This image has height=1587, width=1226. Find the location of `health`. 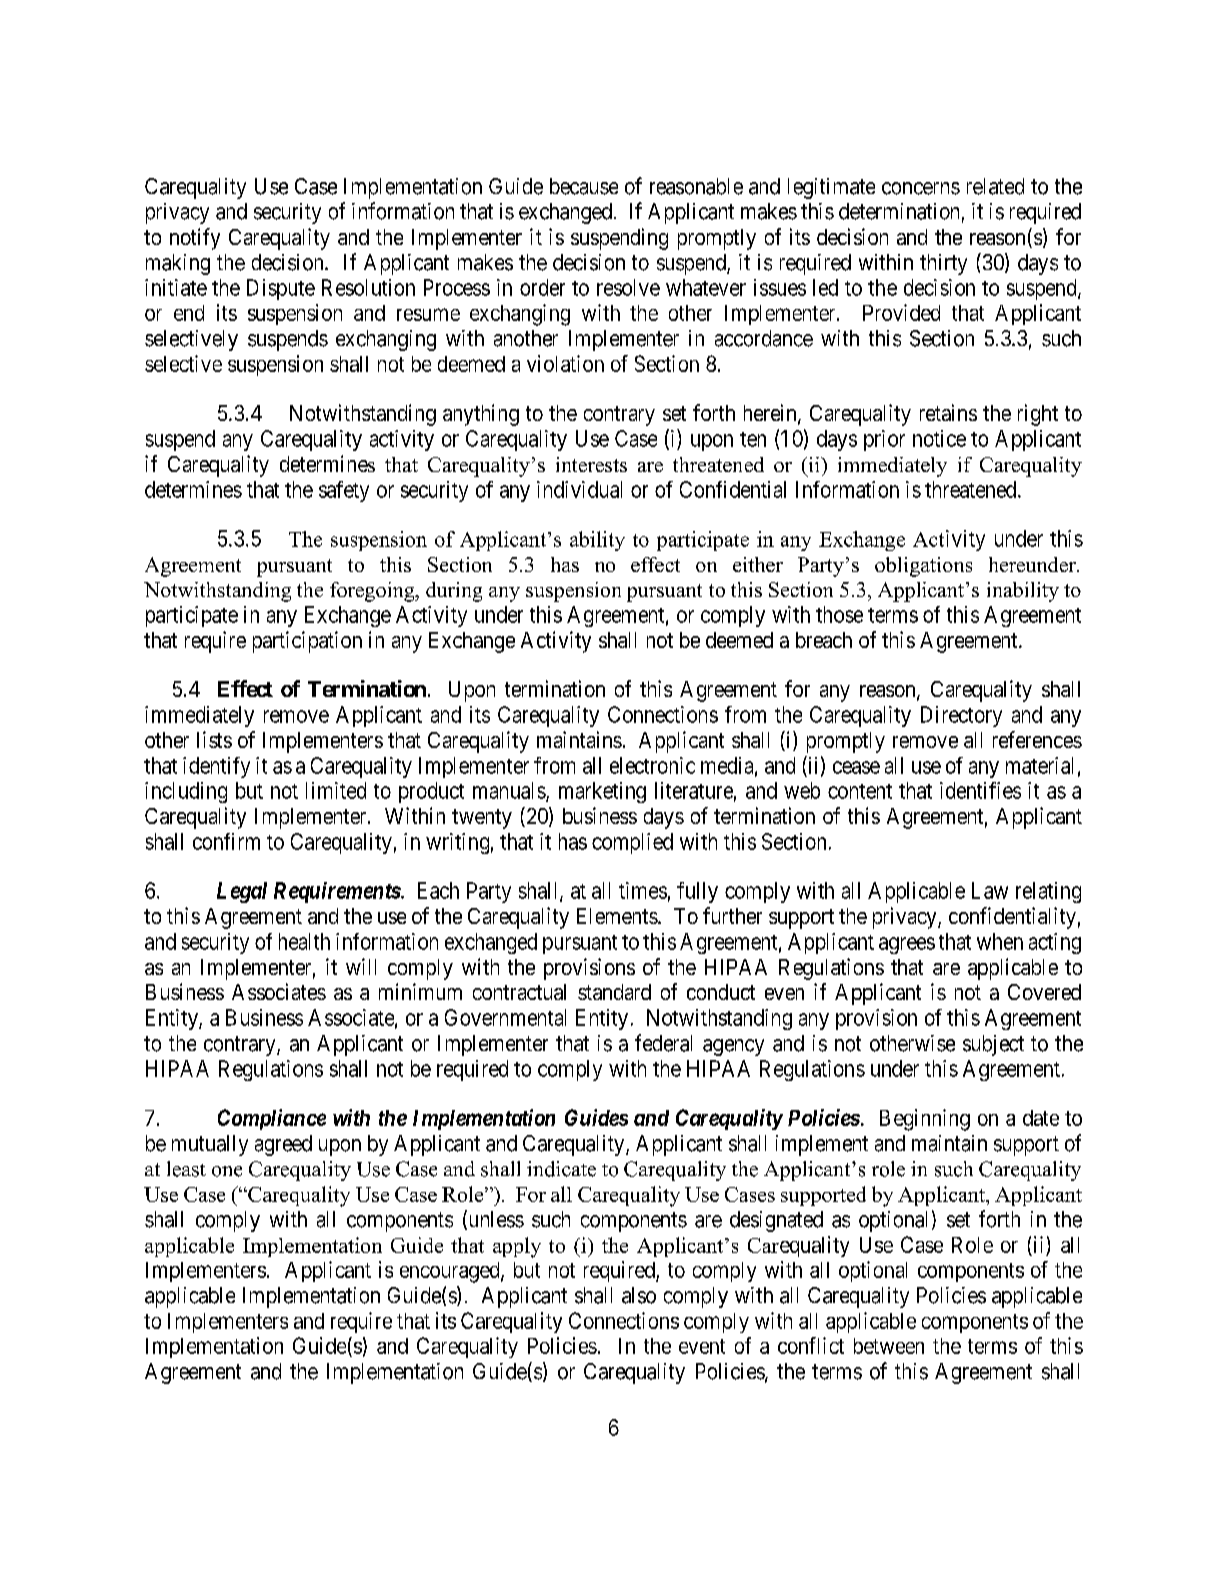

health is located at coordinates (304, 941).
